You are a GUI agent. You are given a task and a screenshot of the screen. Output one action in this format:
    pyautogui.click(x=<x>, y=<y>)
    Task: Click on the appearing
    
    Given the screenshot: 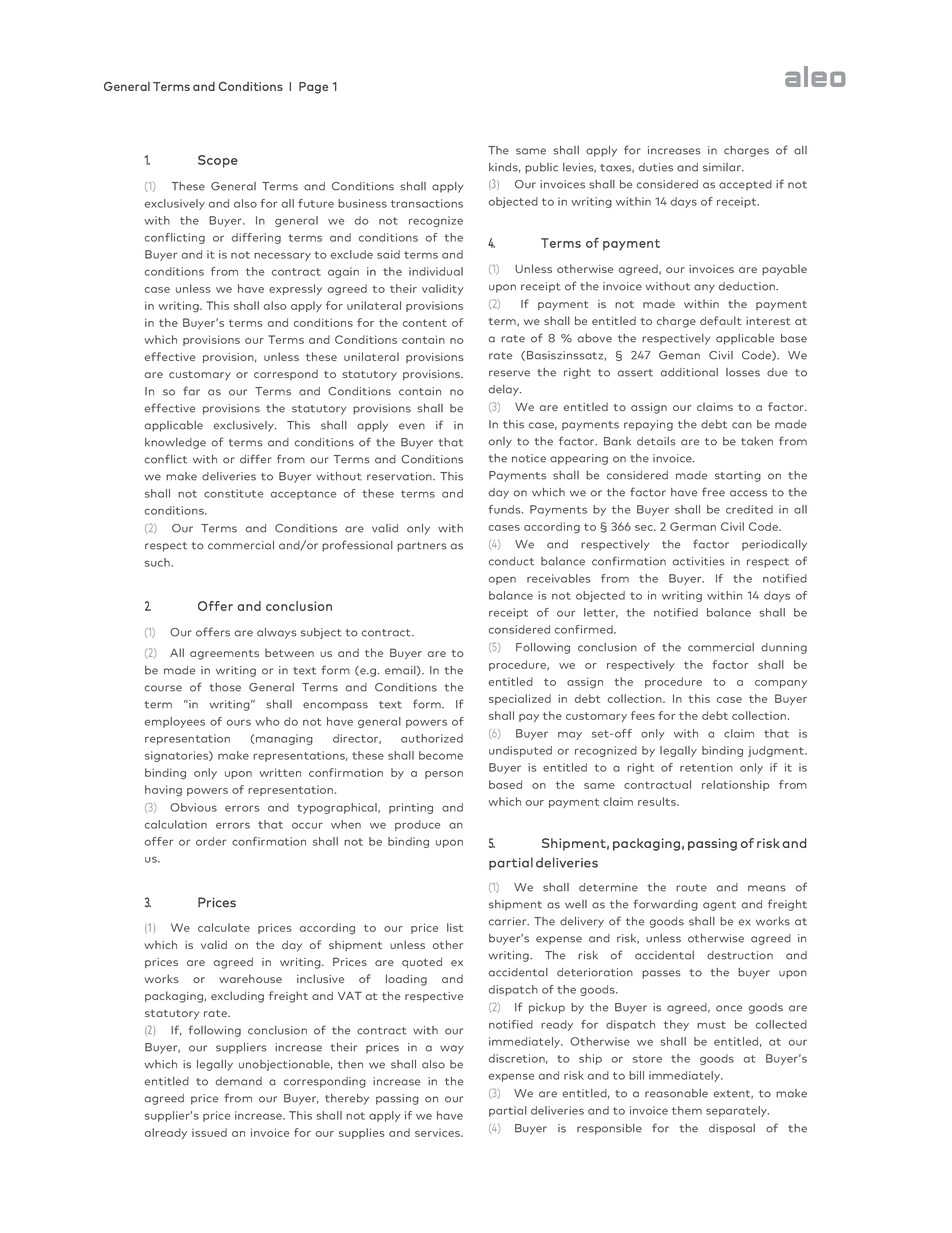 What is the action you would take?
    pyautogui.click(x=579, y=459)
